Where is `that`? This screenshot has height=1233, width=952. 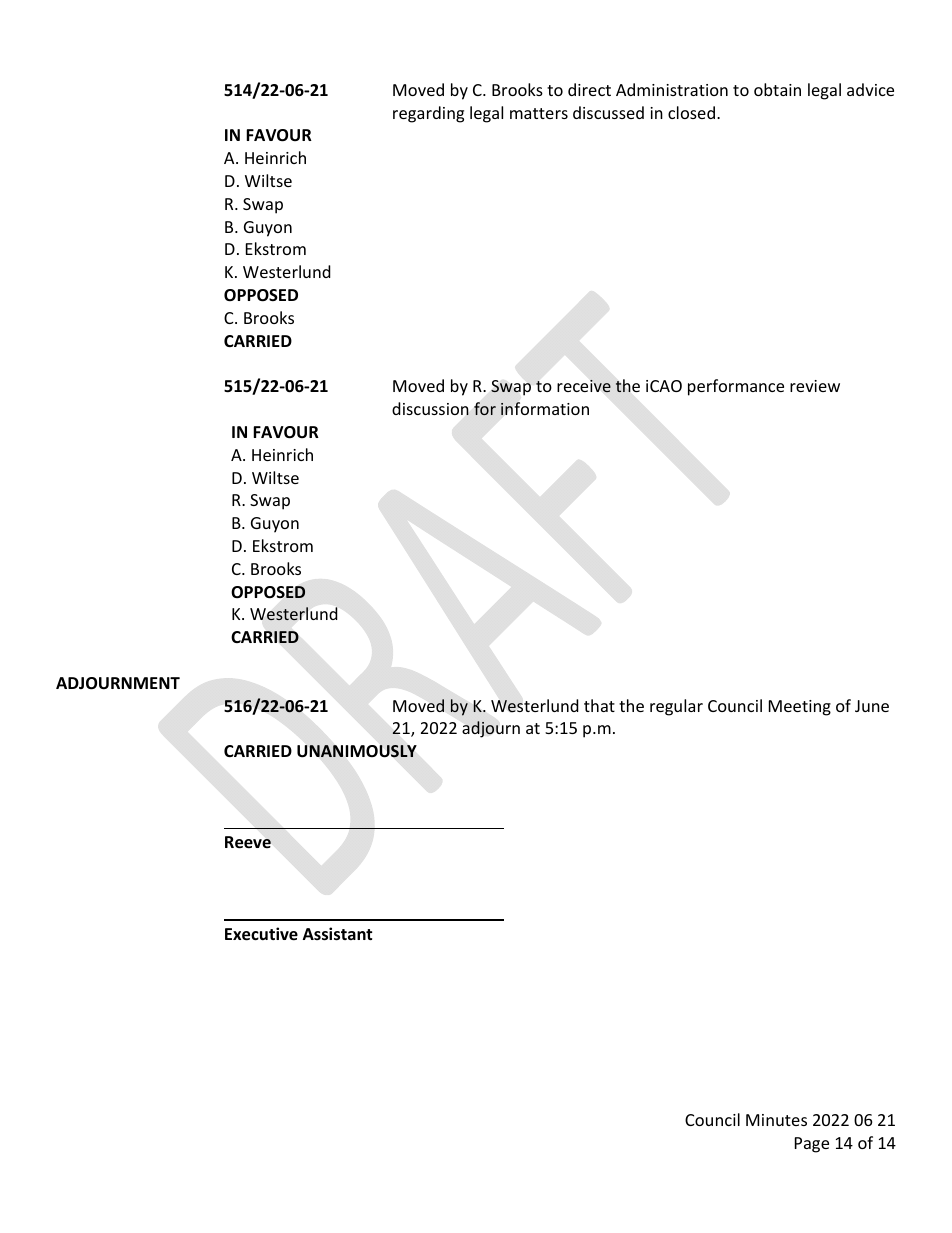
that is located at coordinates (599, 705).
